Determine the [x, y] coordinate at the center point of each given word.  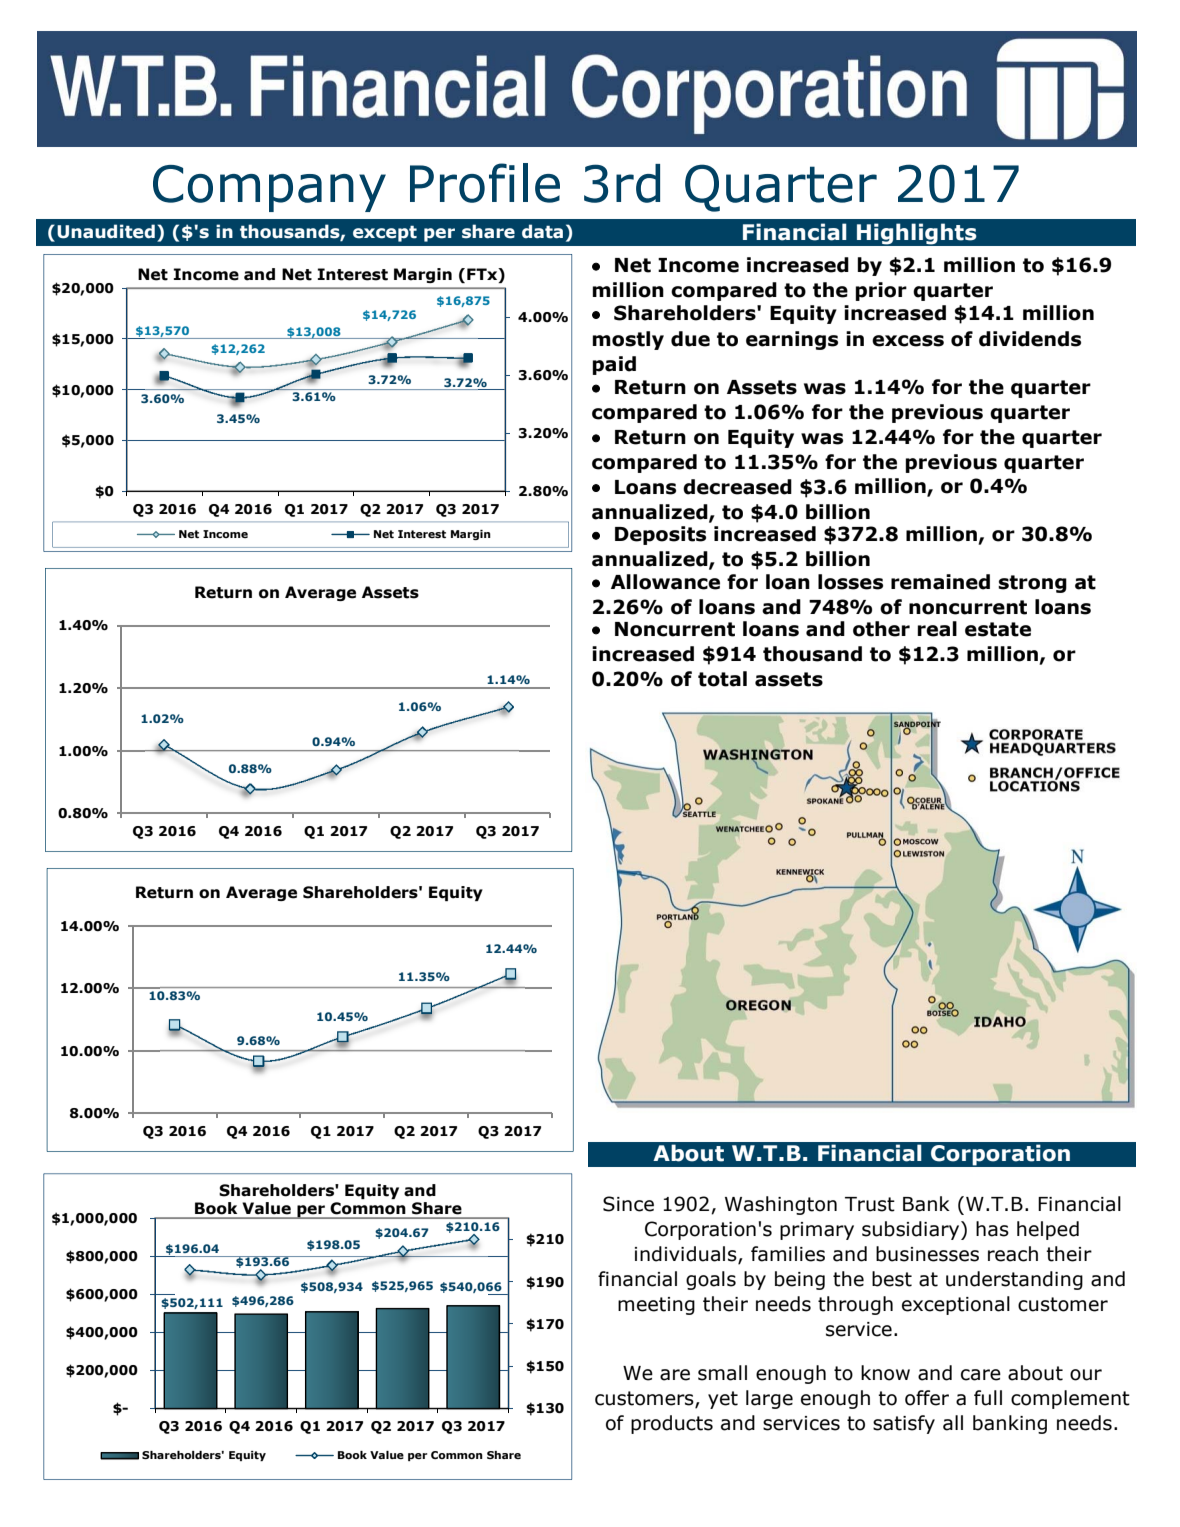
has [992, 1229]
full [988, 1398]
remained [940, 582]
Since [628, 1204]
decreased [737, 487]
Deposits [660, 535]
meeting [656, 1306]
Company [269, 188]
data [542, 231]
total [722, 679]
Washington [781, 1205]
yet [723, 1400]
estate [998, 629]
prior [881, 291]
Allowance [665, 582]
